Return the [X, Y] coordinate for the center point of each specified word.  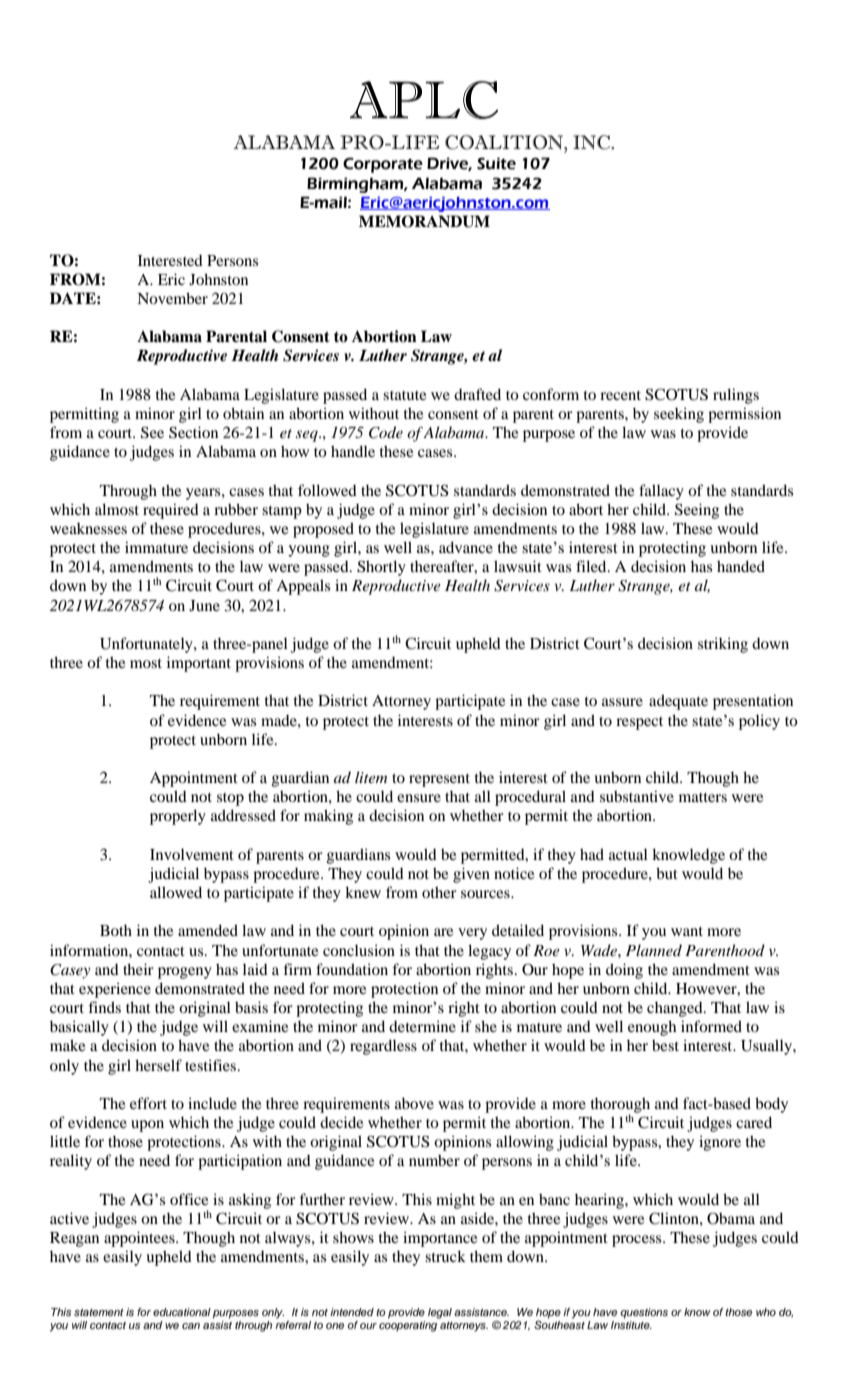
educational [182, 1312]
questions [644, 1313]
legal [440, 1313]
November [172, 298]
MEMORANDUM [424, 221]
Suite [496, 163]
